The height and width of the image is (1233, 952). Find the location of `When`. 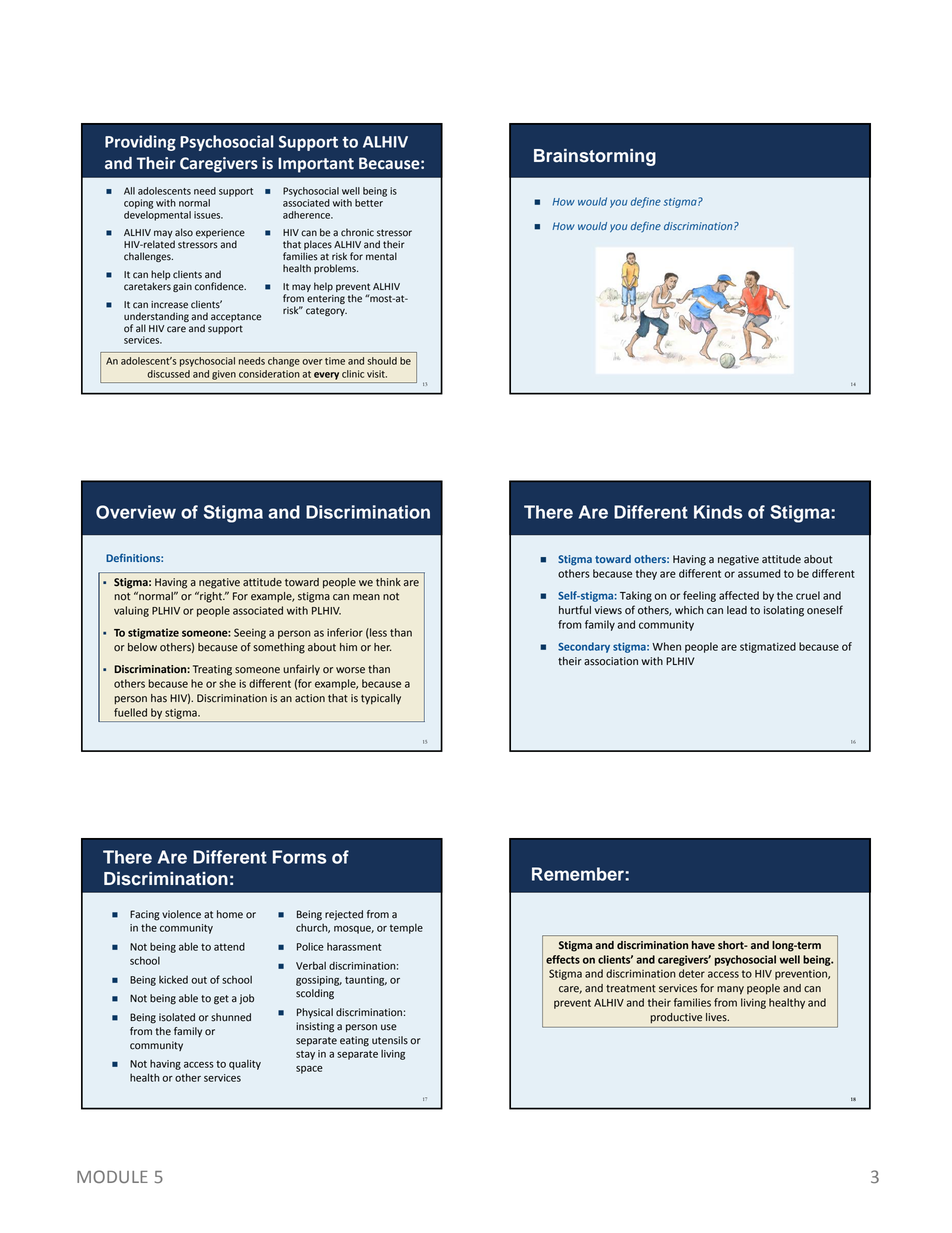

When is located at coordinates (666, 646).
